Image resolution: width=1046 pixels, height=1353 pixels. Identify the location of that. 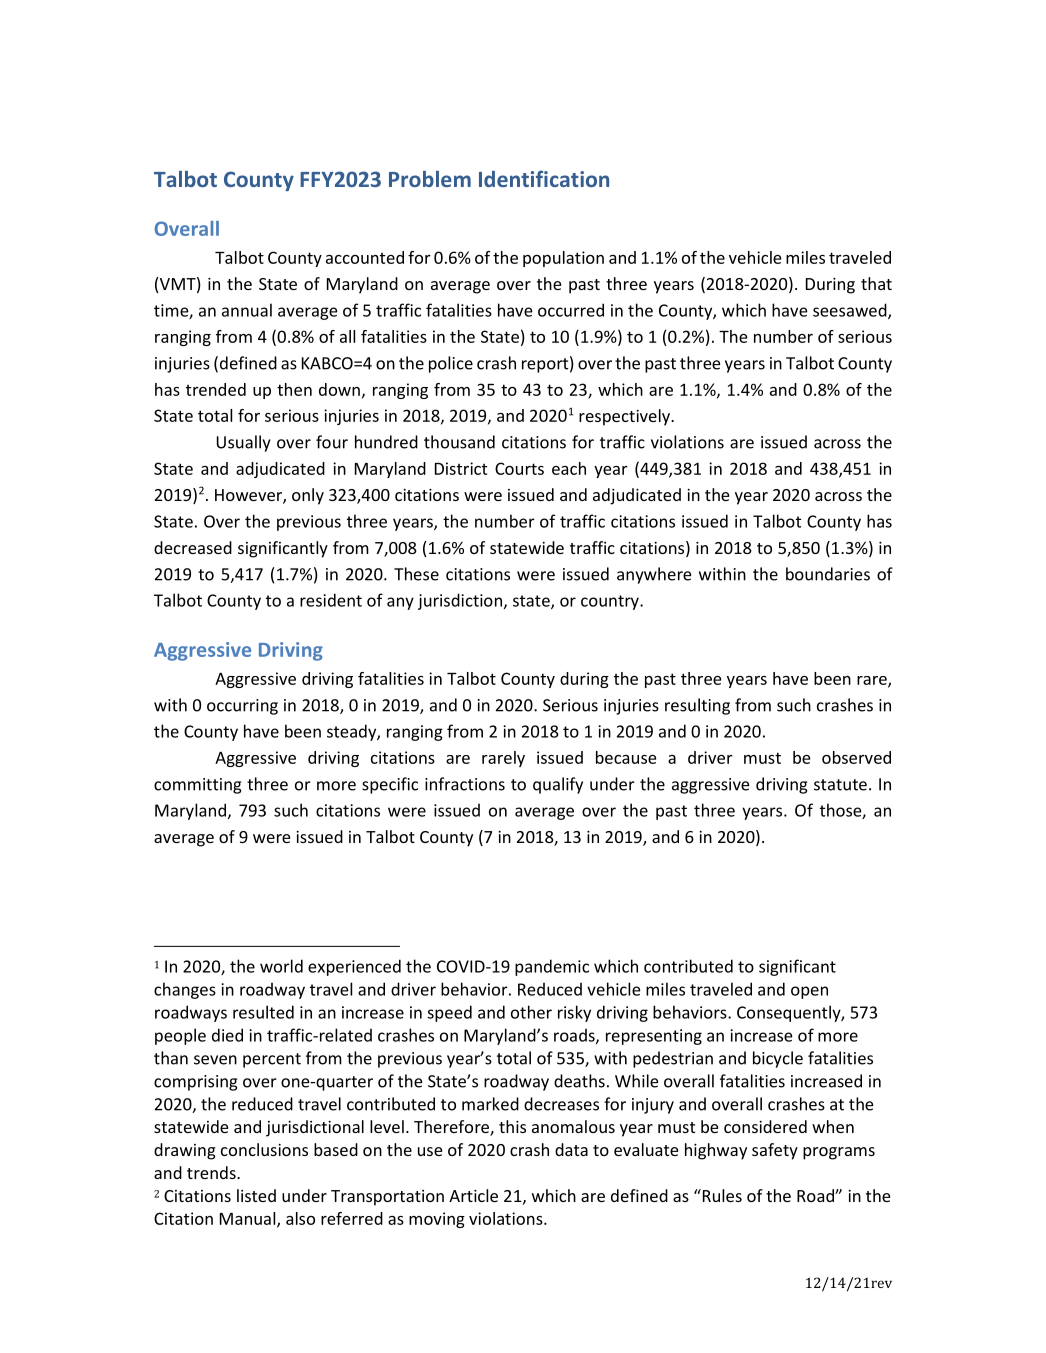
(876, 283).
